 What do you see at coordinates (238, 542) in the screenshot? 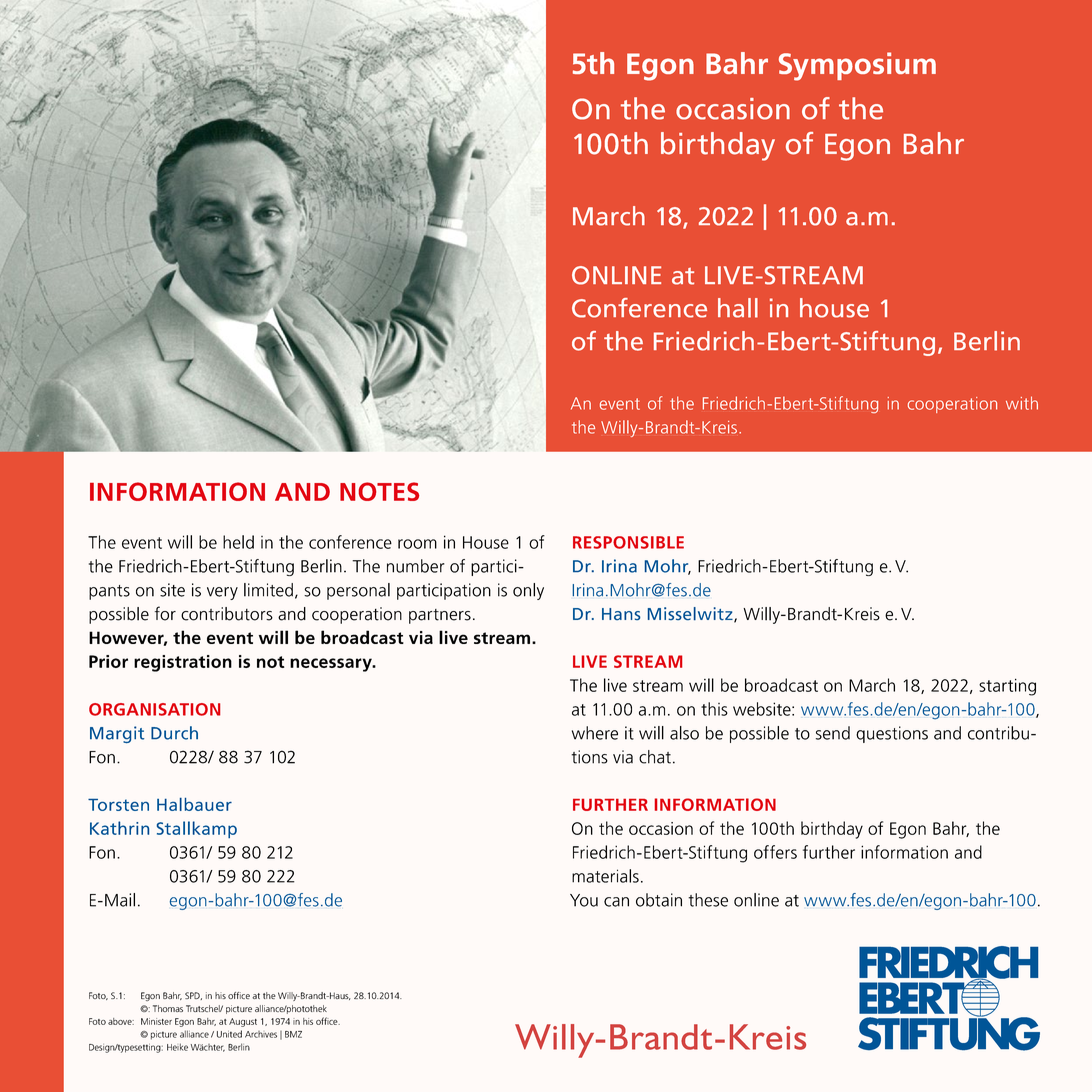
I see `held` at bounding box center [238, 542].
